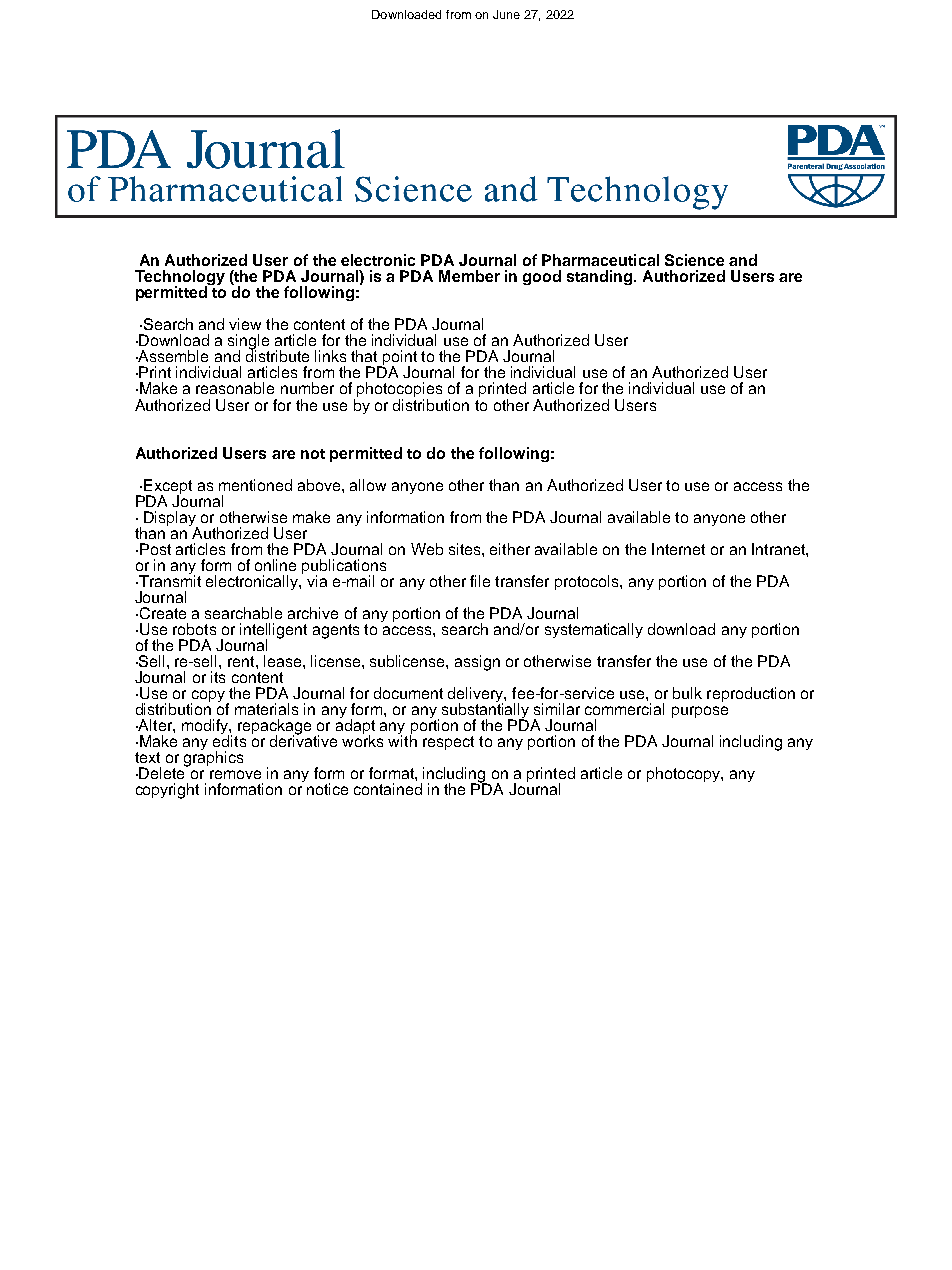 Image resolution: width=952 pixels, height=1270 pixels. What do you see at coordinates (213, 758) in the screenshot?
I see `graphics` at bounding box center [213, 758].
